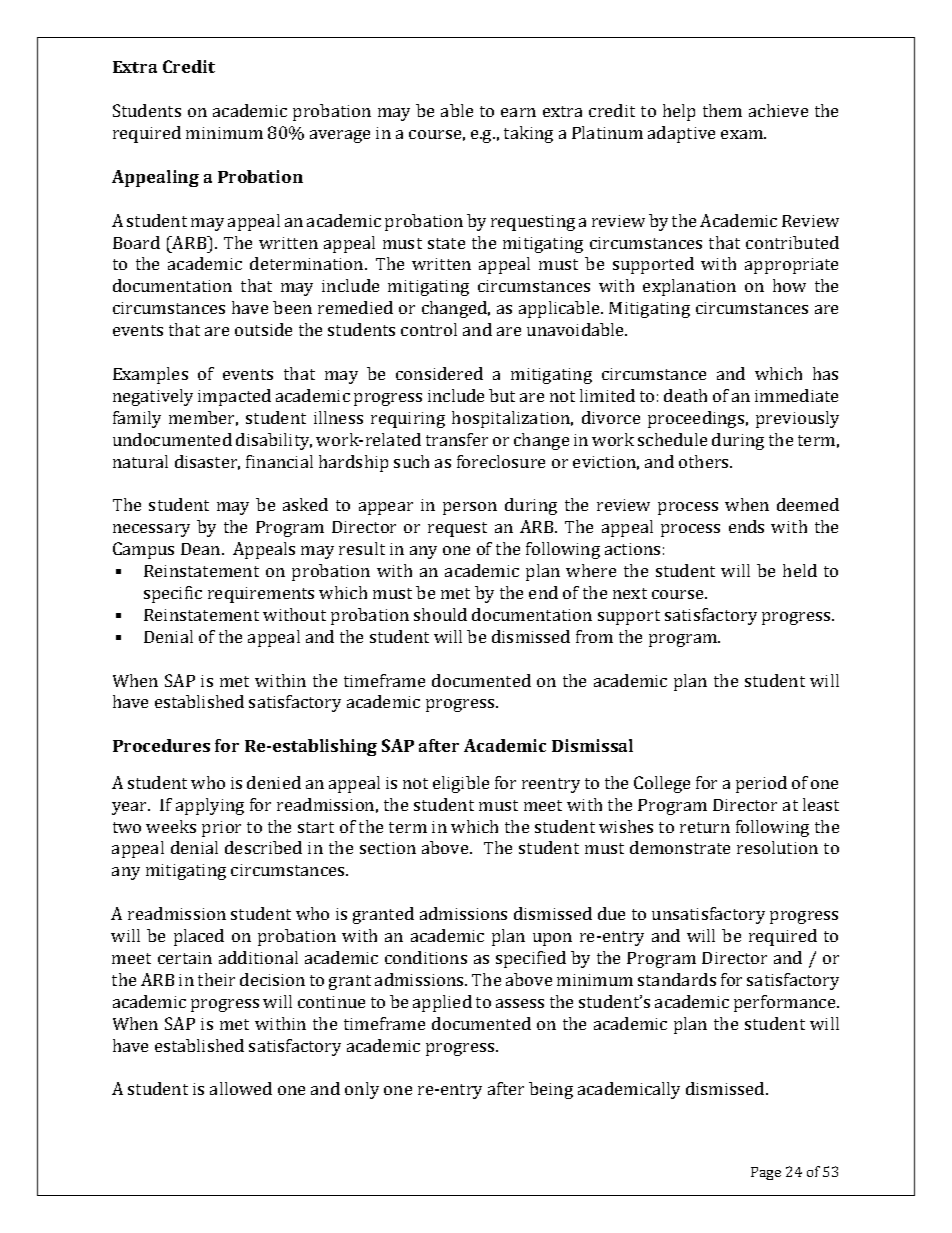 The width and height of the screenshot is (952, 1233). What do you see at coordinates (234, 397) in the screenshot?
I see `impacted` at bounding box center [234, 397].
